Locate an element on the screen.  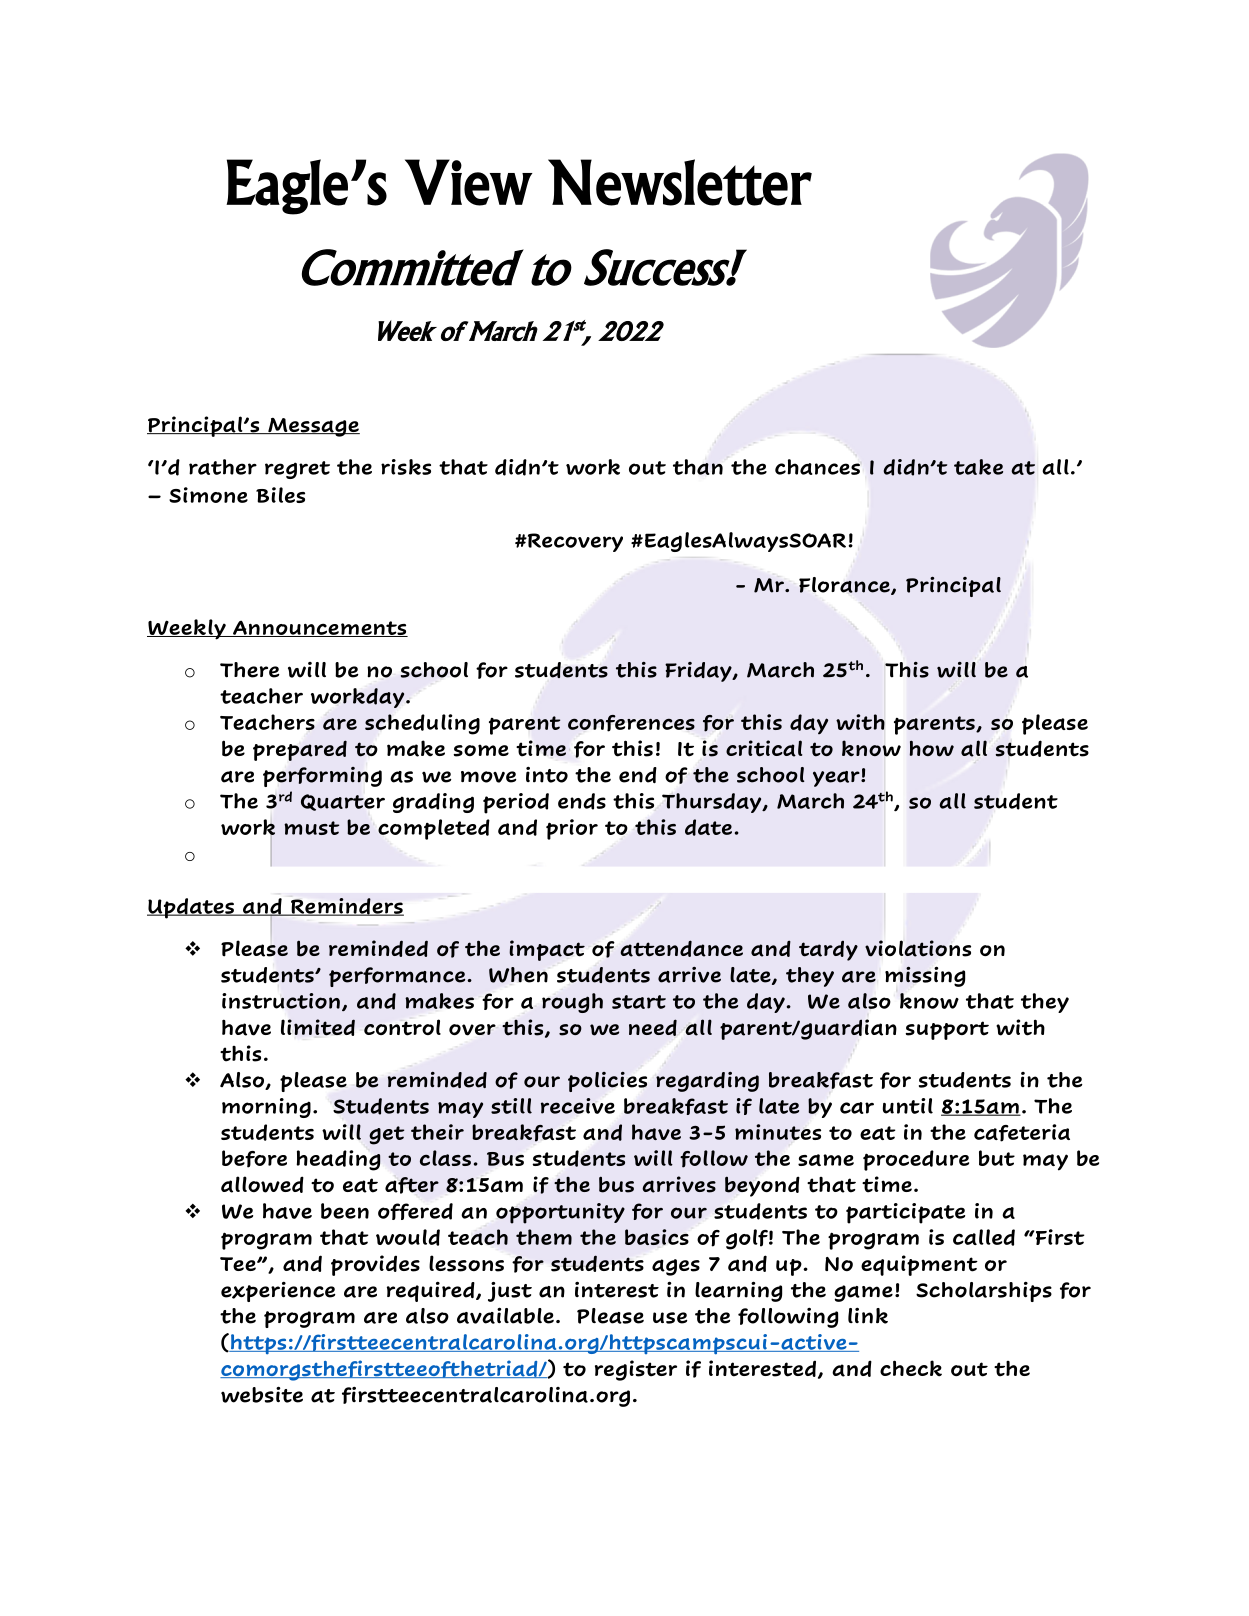
Announcements is located at coordinates (319, 628).
